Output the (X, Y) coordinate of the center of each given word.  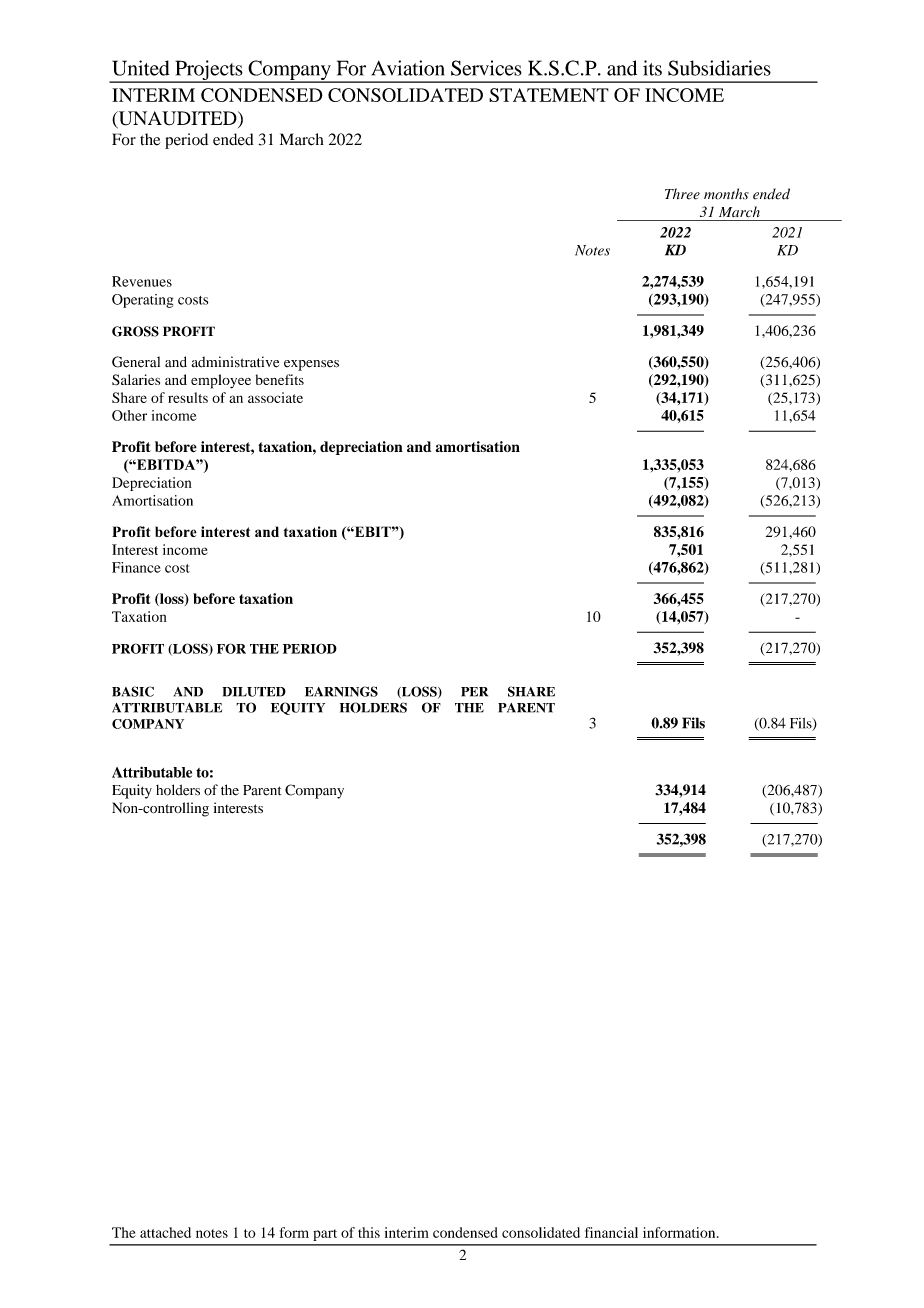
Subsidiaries (719, 68)
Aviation (408, 68)
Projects (209, 71)
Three (682, 194)
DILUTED (254, 692)
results (188, 397)
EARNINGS (341, 691)
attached (165, 1232)
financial (611, 1232)
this (369, 1232)
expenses (311, 365)
